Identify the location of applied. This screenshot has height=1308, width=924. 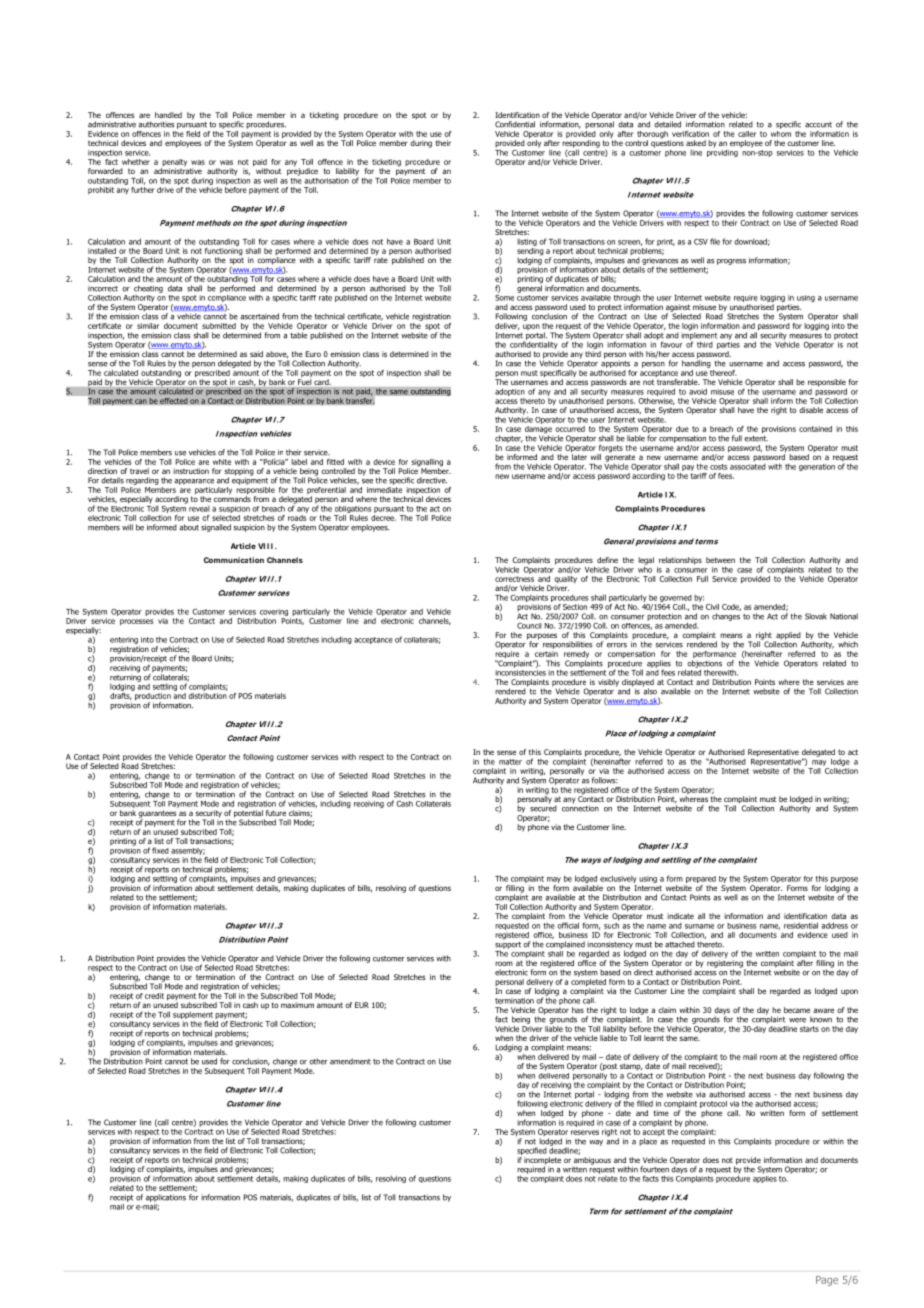
(788, 637).
